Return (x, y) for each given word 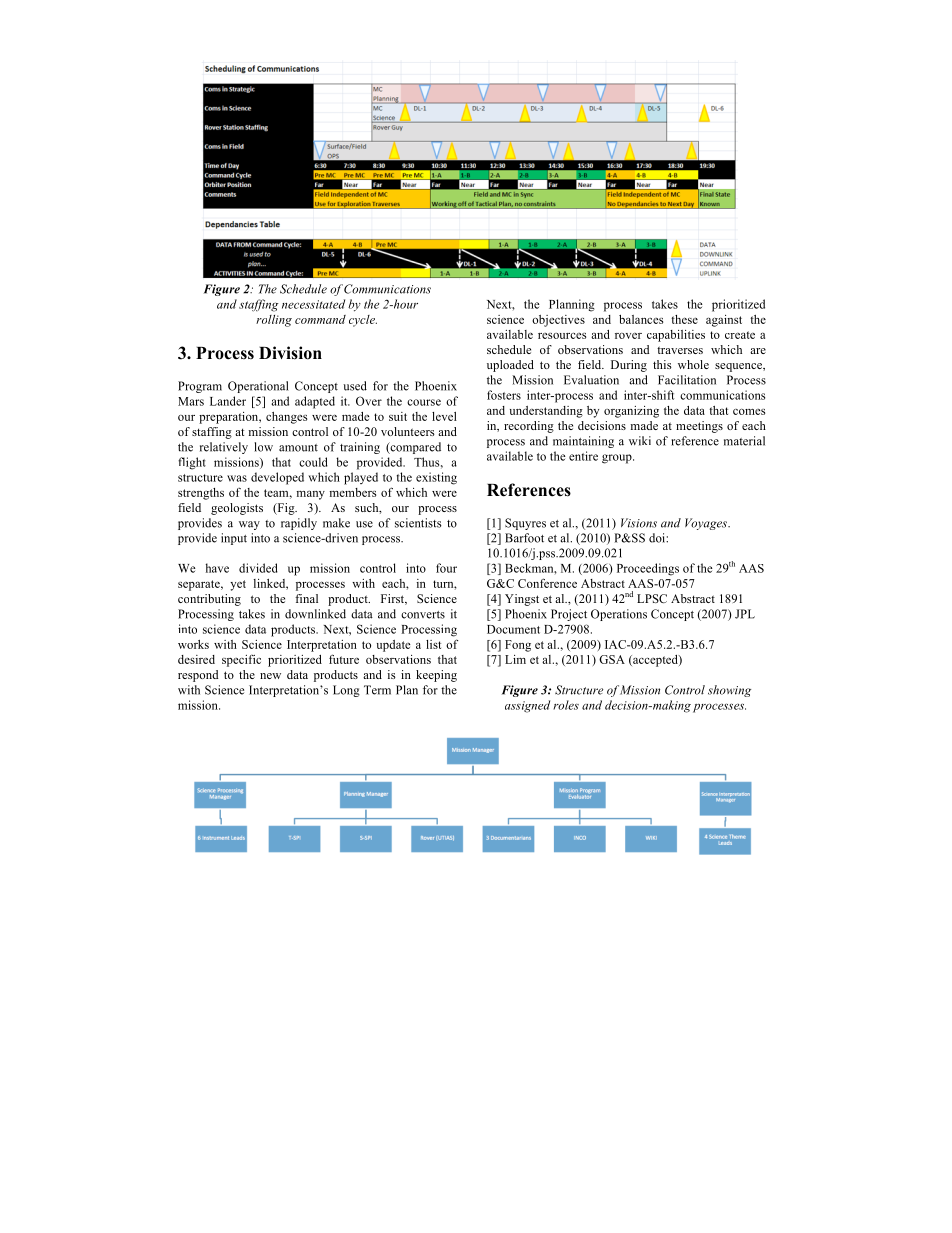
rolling (274, 321)
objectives (558, 321)
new (270, 676)
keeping (436, 676)
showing (729, 691)
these (684, 319)
